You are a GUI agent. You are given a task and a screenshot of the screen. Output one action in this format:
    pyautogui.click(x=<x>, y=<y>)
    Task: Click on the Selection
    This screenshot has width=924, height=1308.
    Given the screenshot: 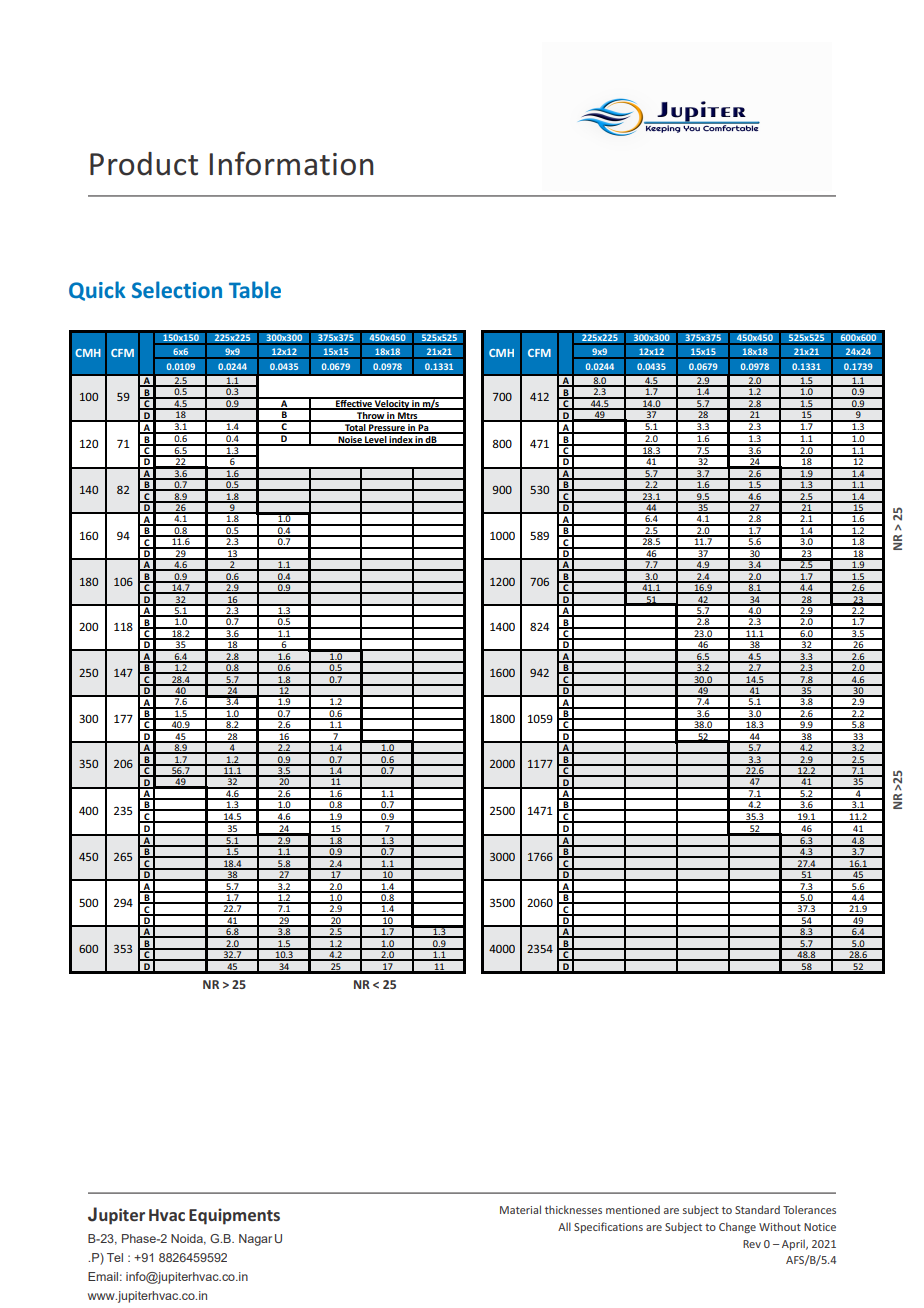 What is the action you would take?
    pyautogui.click(x=177, y=289)
